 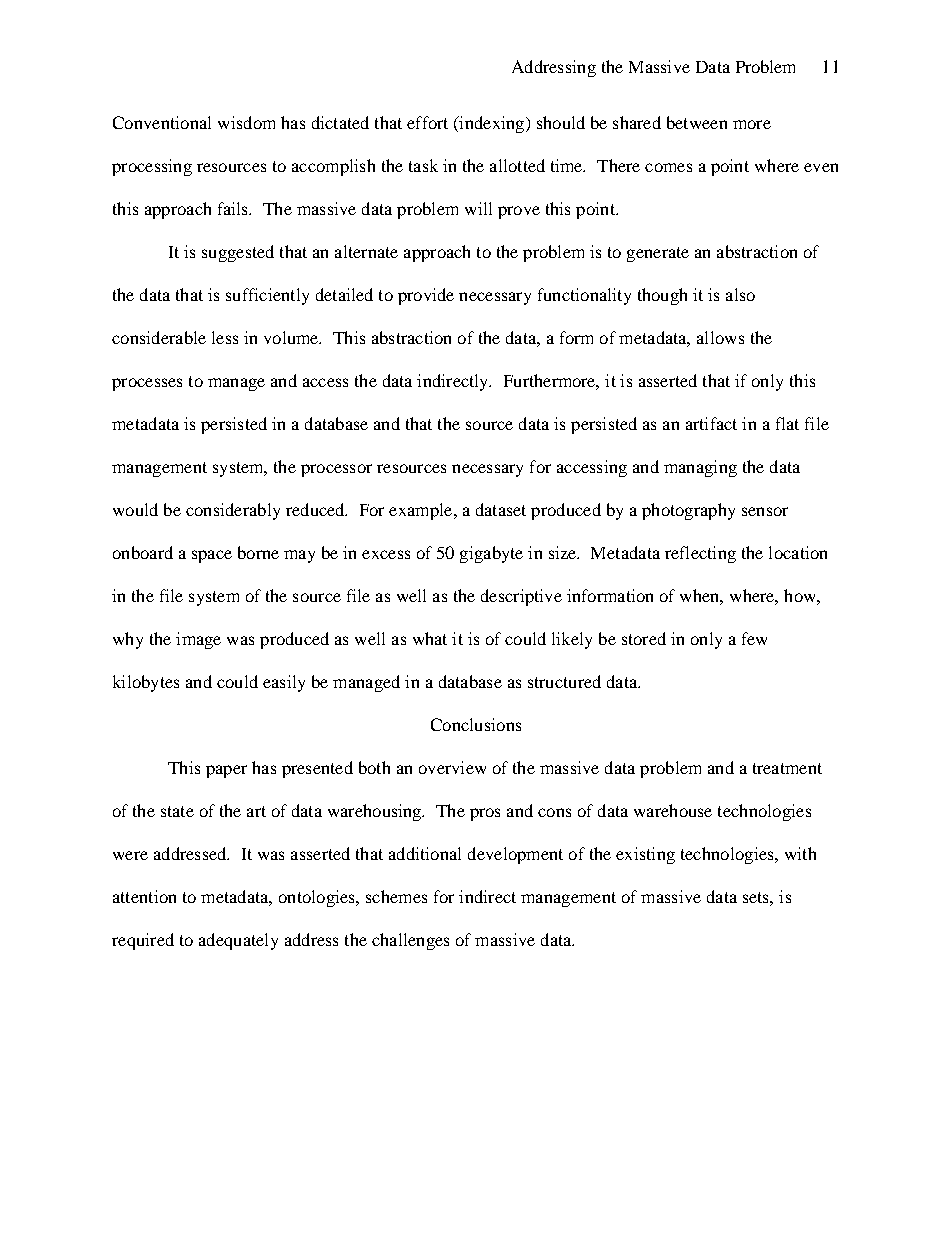 What do you see at coordinates (697, 122) in the page?
I see `between` at bounding box center [697, 122].
